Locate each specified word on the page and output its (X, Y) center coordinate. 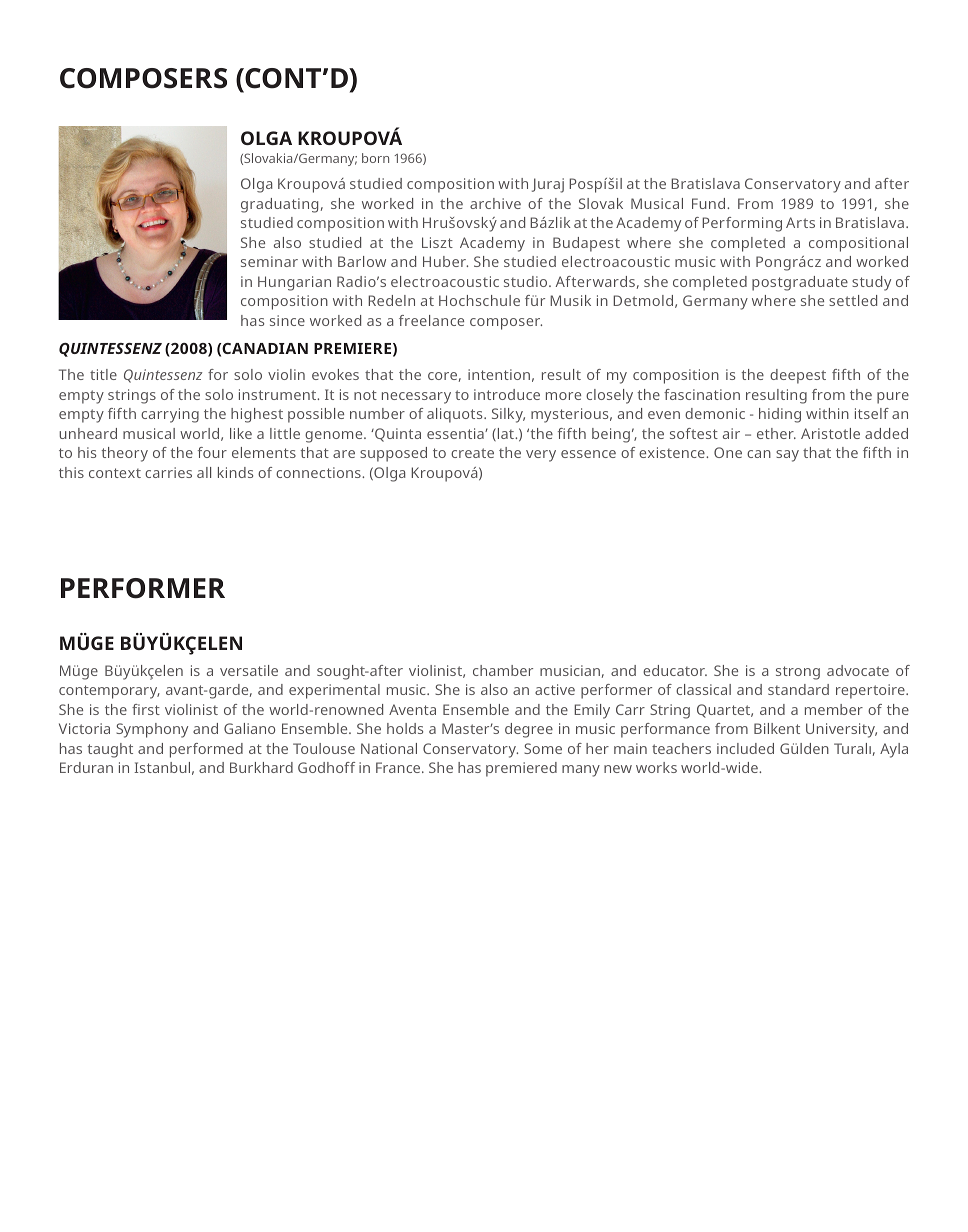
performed (206, 750)
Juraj (548, 185)
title (103, 374)
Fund (710, 203)
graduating (279, 205)
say (787, 456)
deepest (798, 376)
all (204, 472)
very (541, 456)
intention (499, 374)
